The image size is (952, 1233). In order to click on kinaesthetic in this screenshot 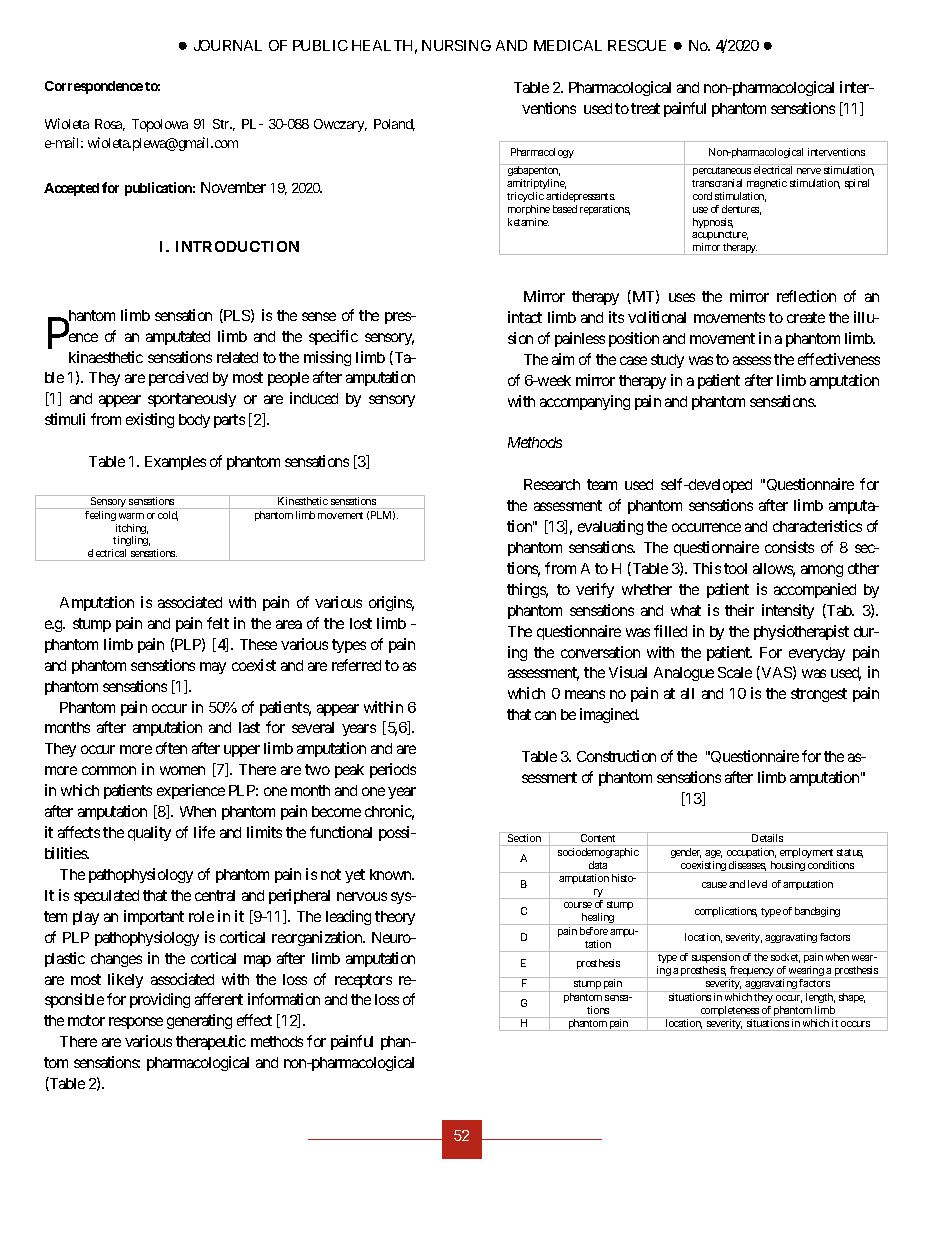, I will do `click(106, 357)`.
